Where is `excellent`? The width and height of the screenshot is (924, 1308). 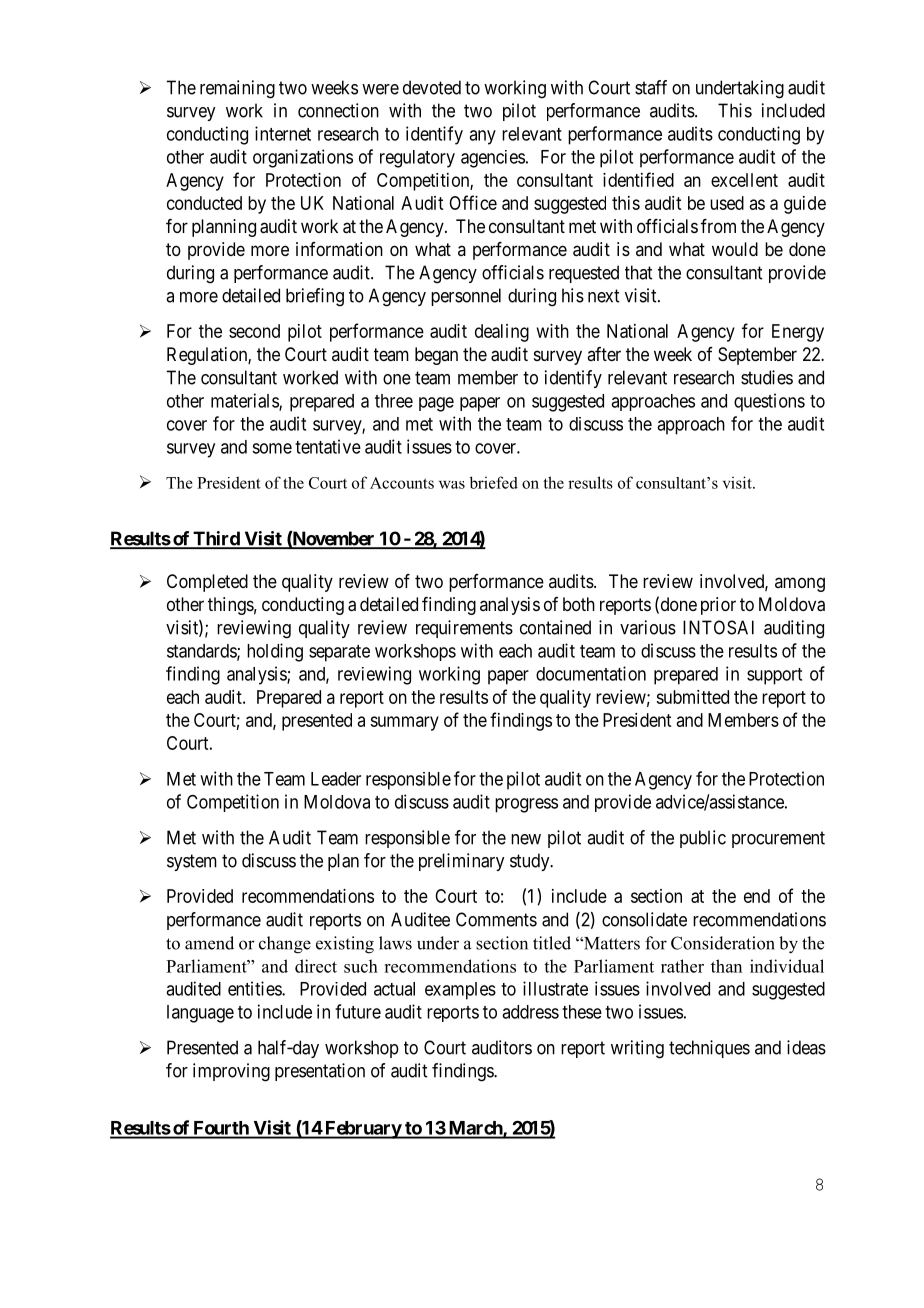 excellent is located at coordinates (744, 180).
